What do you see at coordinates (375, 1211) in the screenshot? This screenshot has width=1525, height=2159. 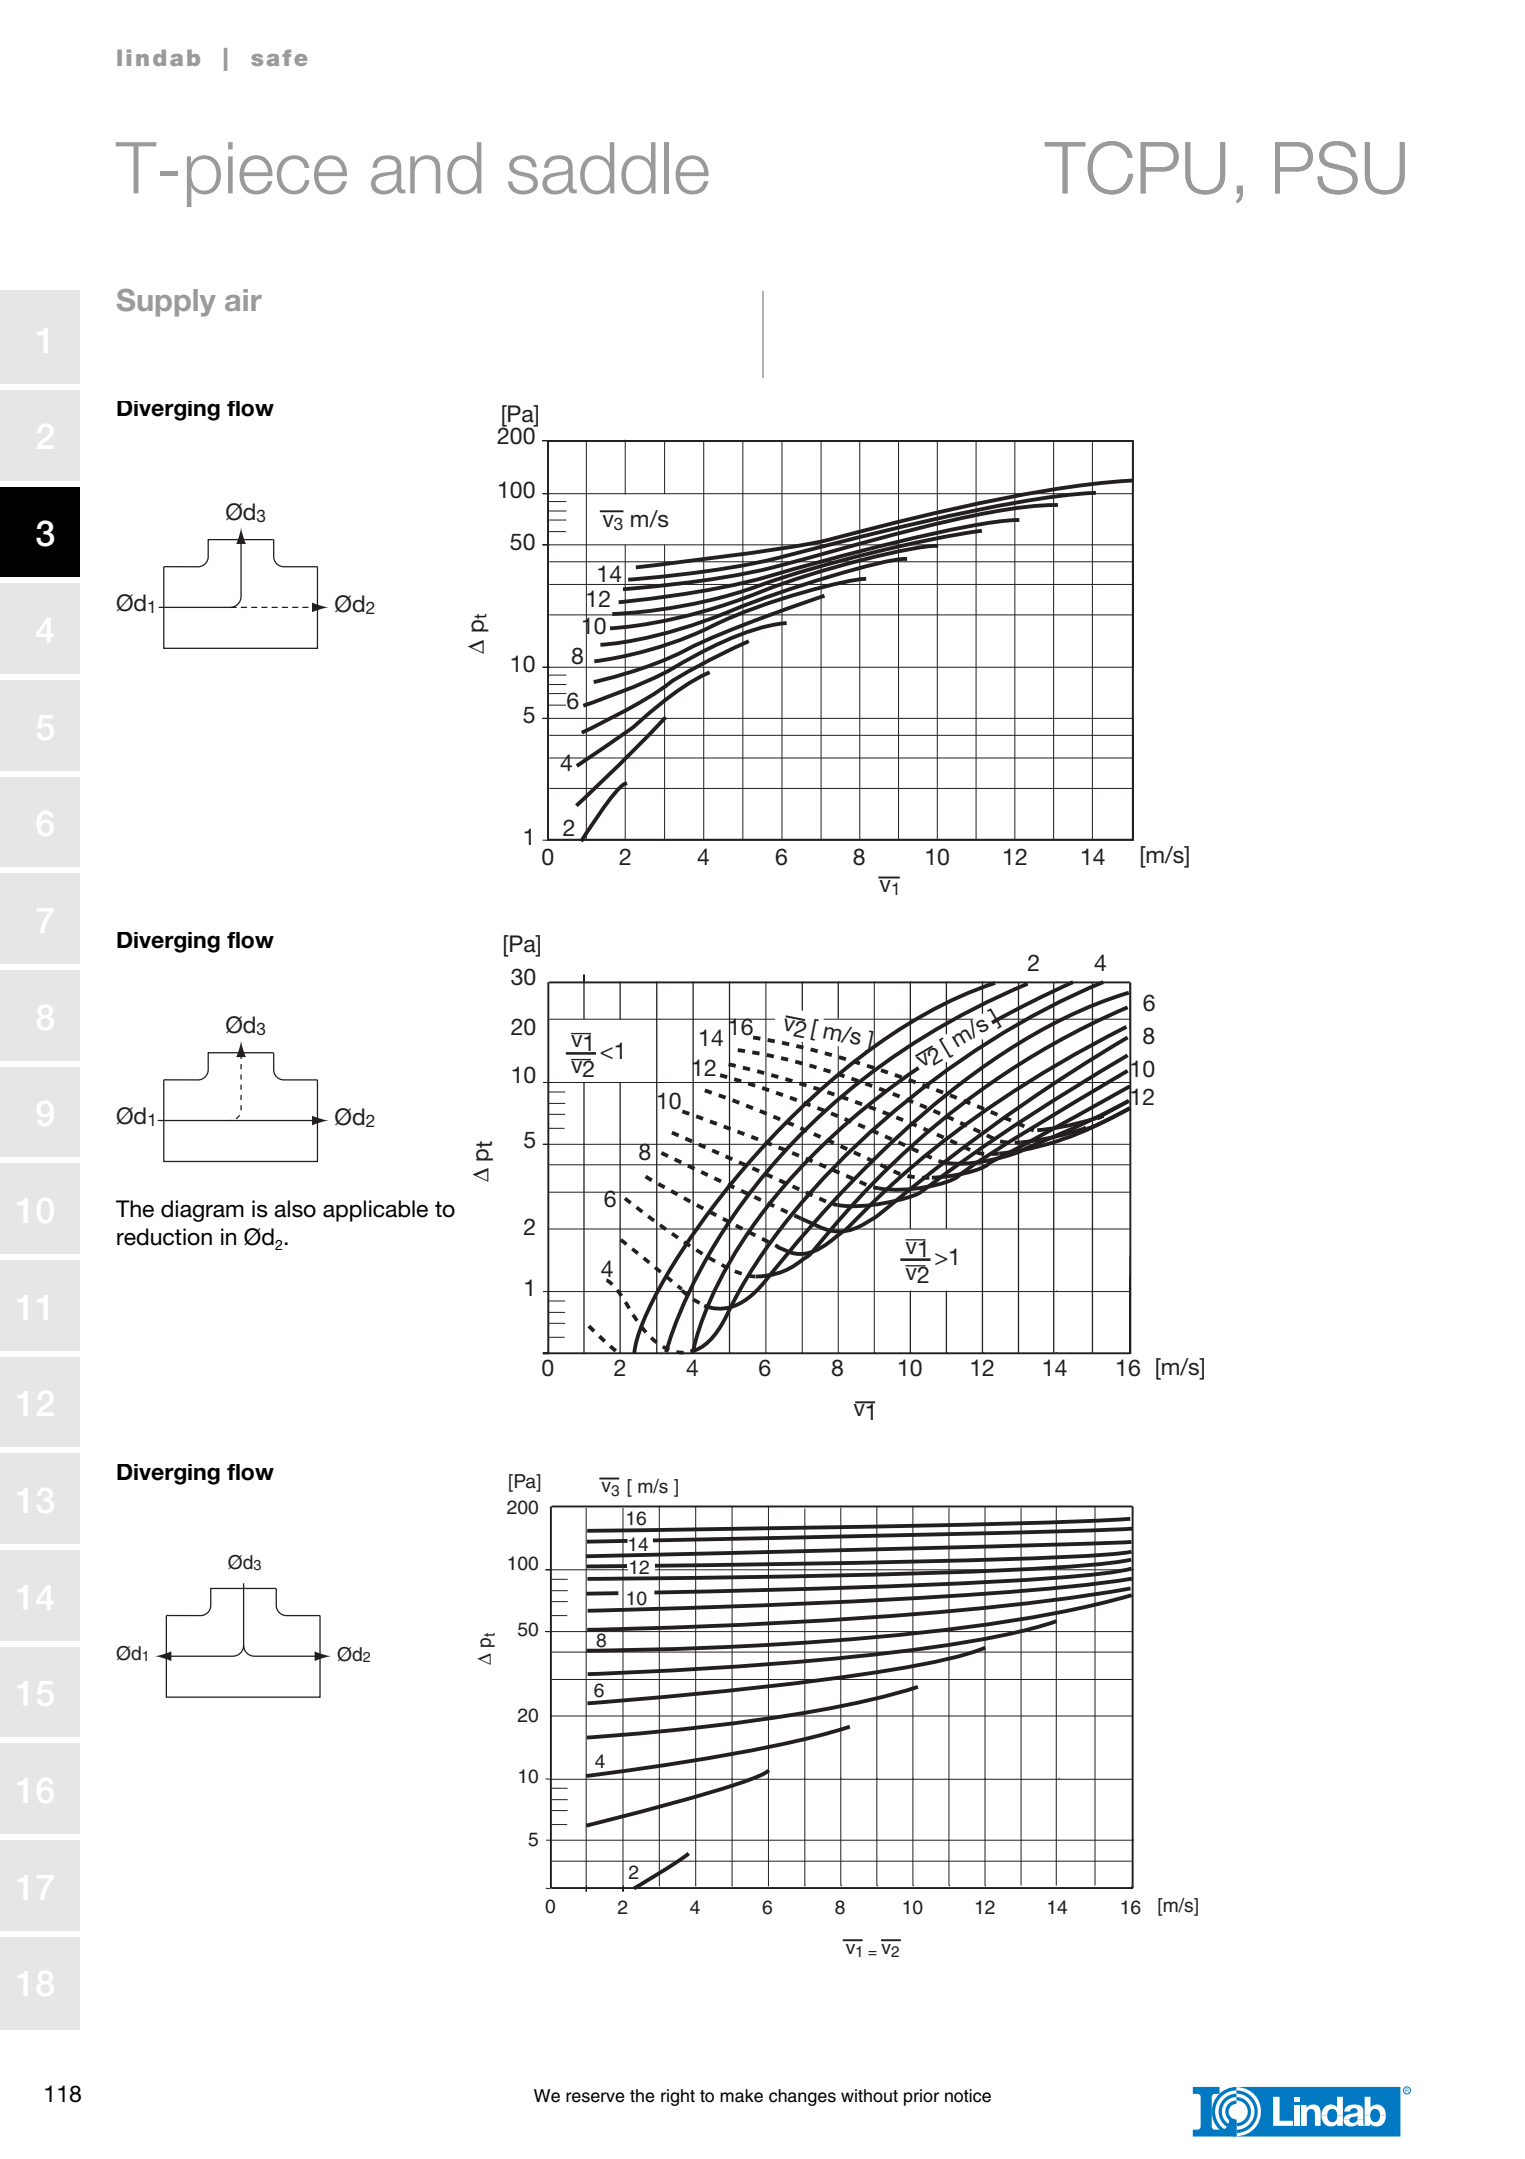 I see `applicable` at bounding box center [375, 1211].
